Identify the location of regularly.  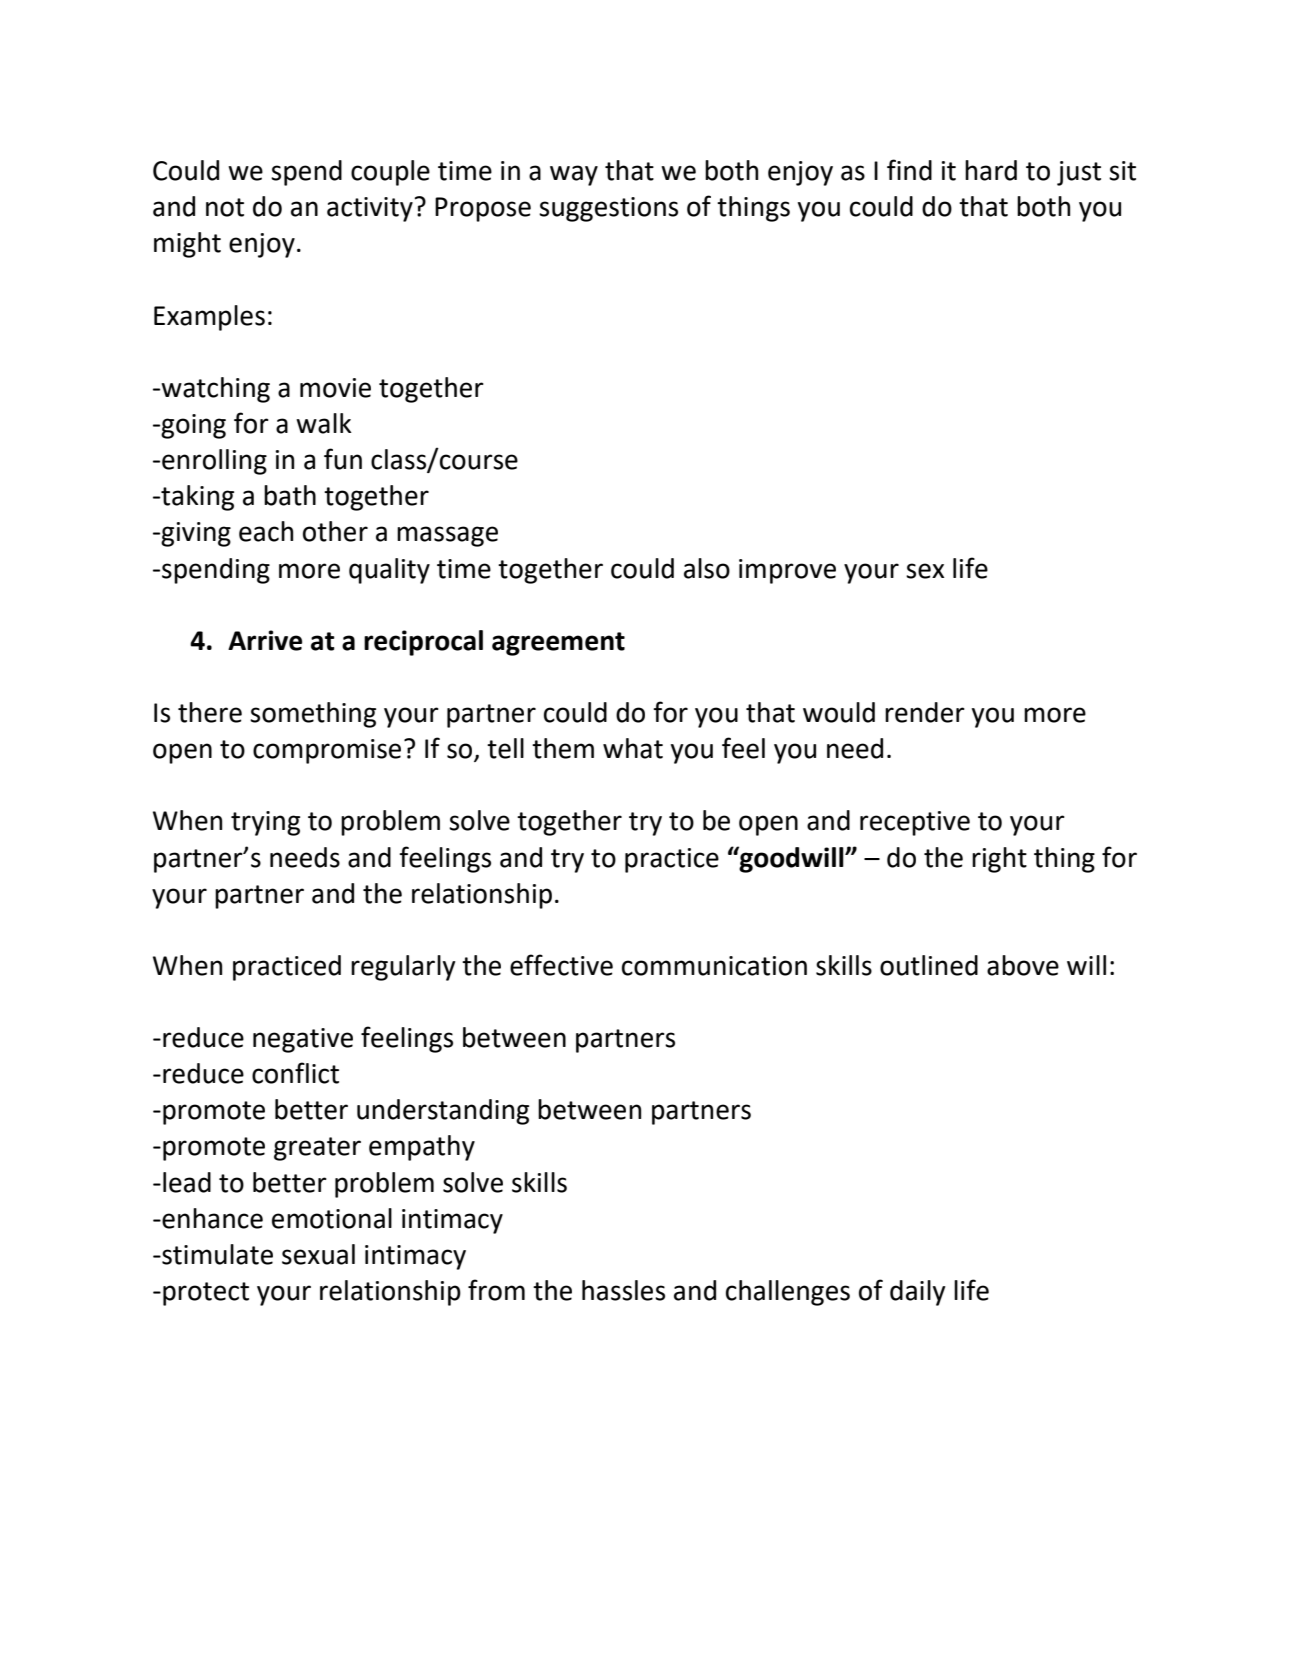
(403, 968).
